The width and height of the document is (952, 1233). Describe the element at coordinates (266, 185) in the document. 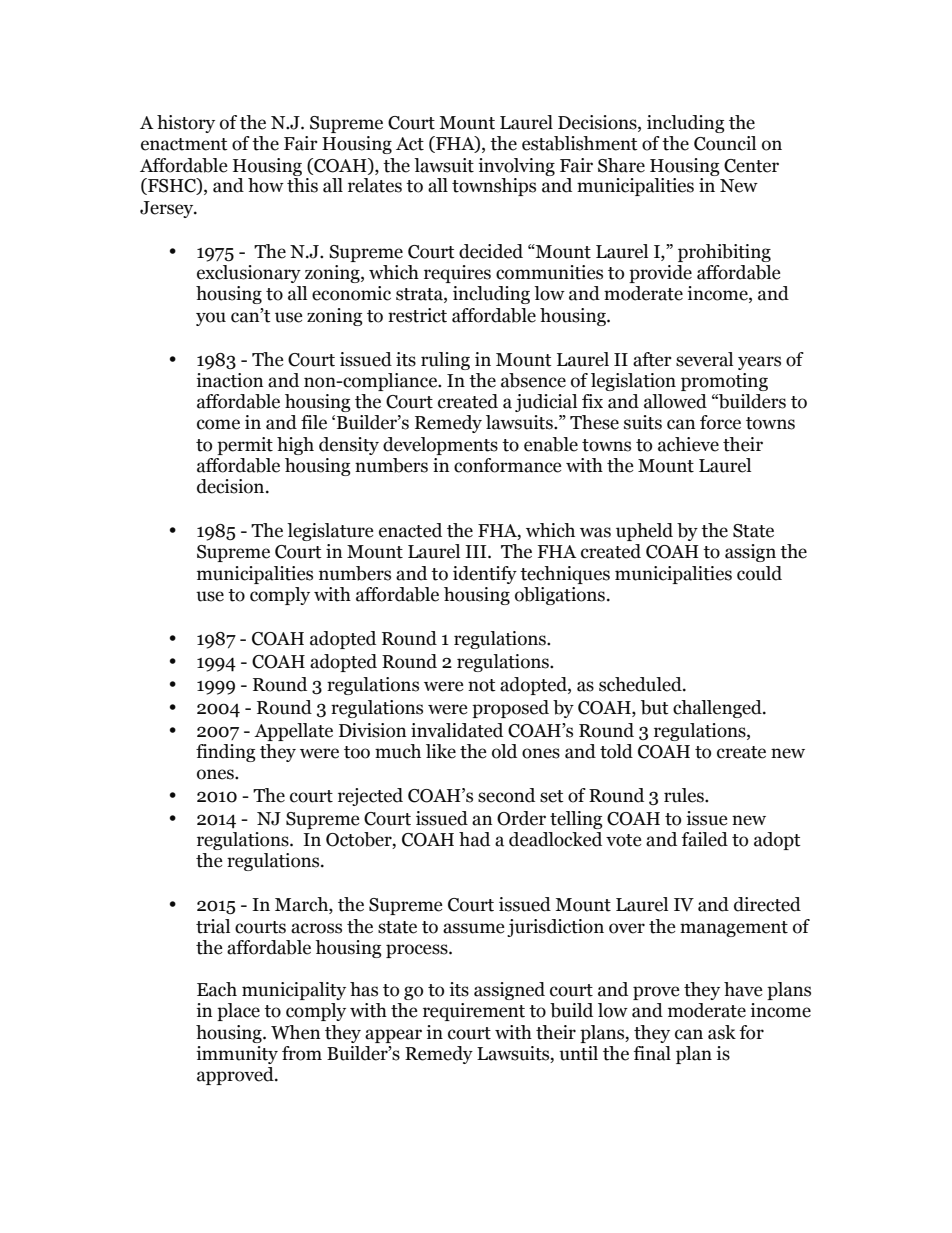

I see `how` at that location.
